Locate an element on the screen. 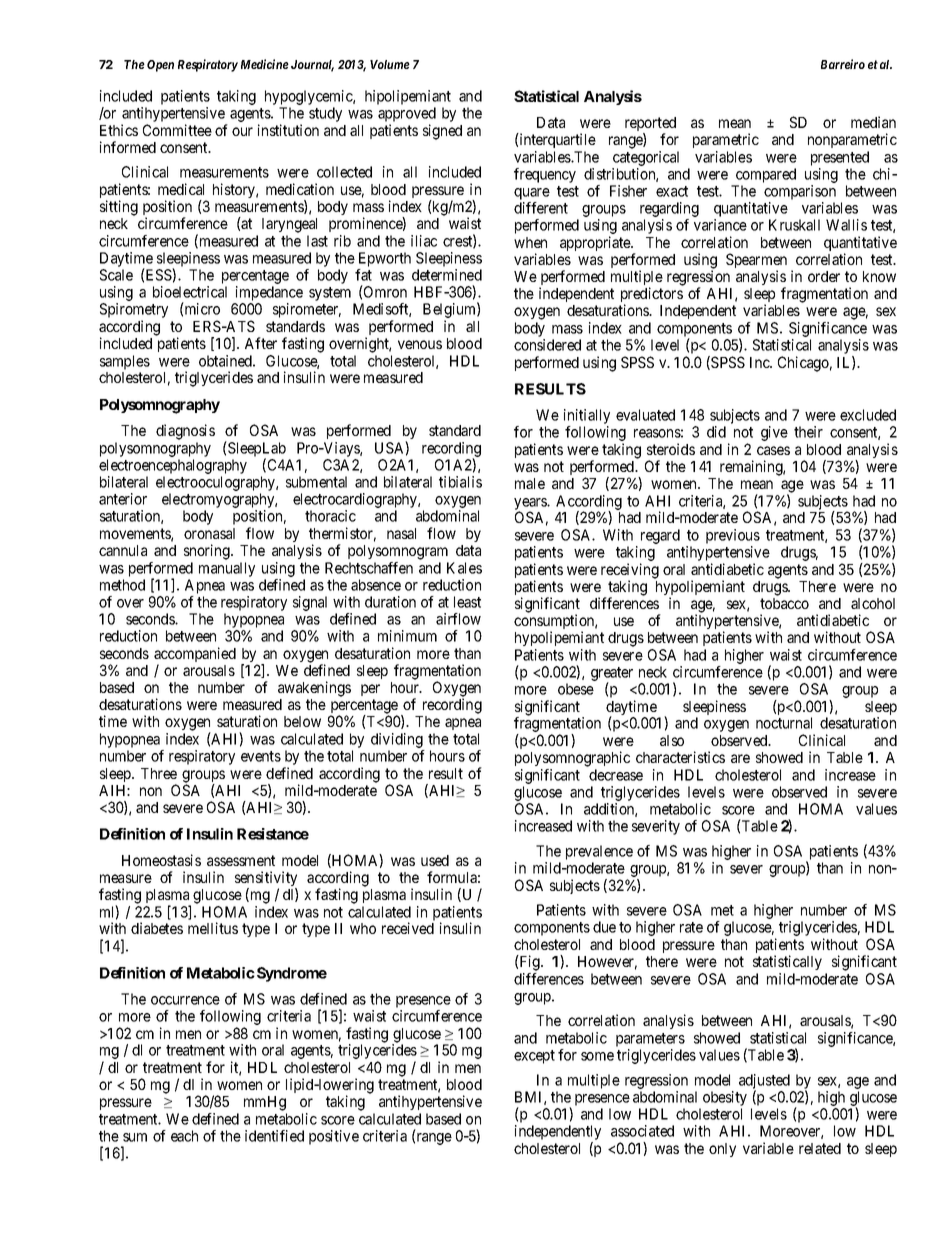 This screenshot has width=952, height=1233. male is located at coordinates (530, 483).
